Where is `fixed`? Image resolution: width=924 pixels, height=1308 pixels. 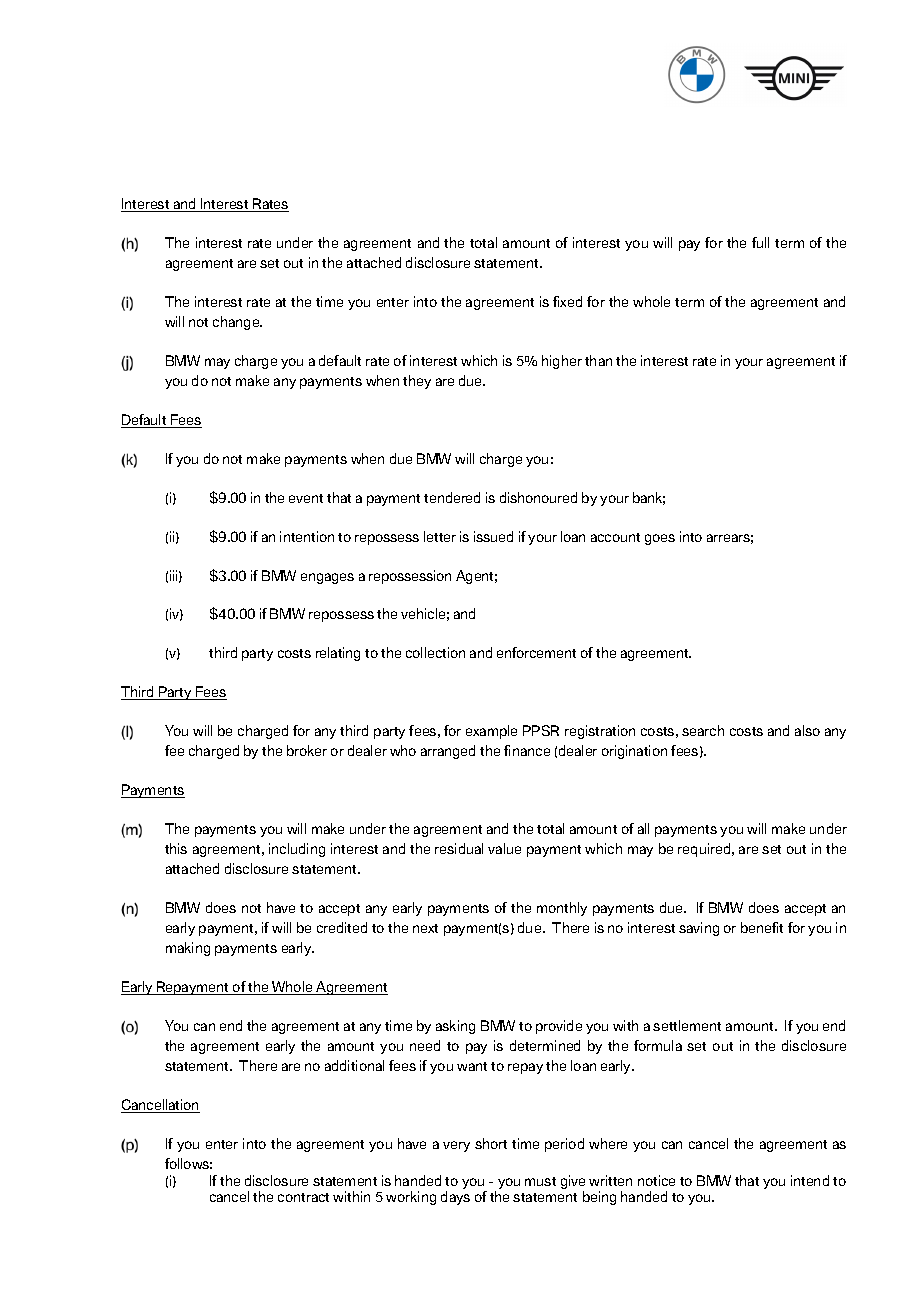
fixed is located at coordinates (567, 301).
